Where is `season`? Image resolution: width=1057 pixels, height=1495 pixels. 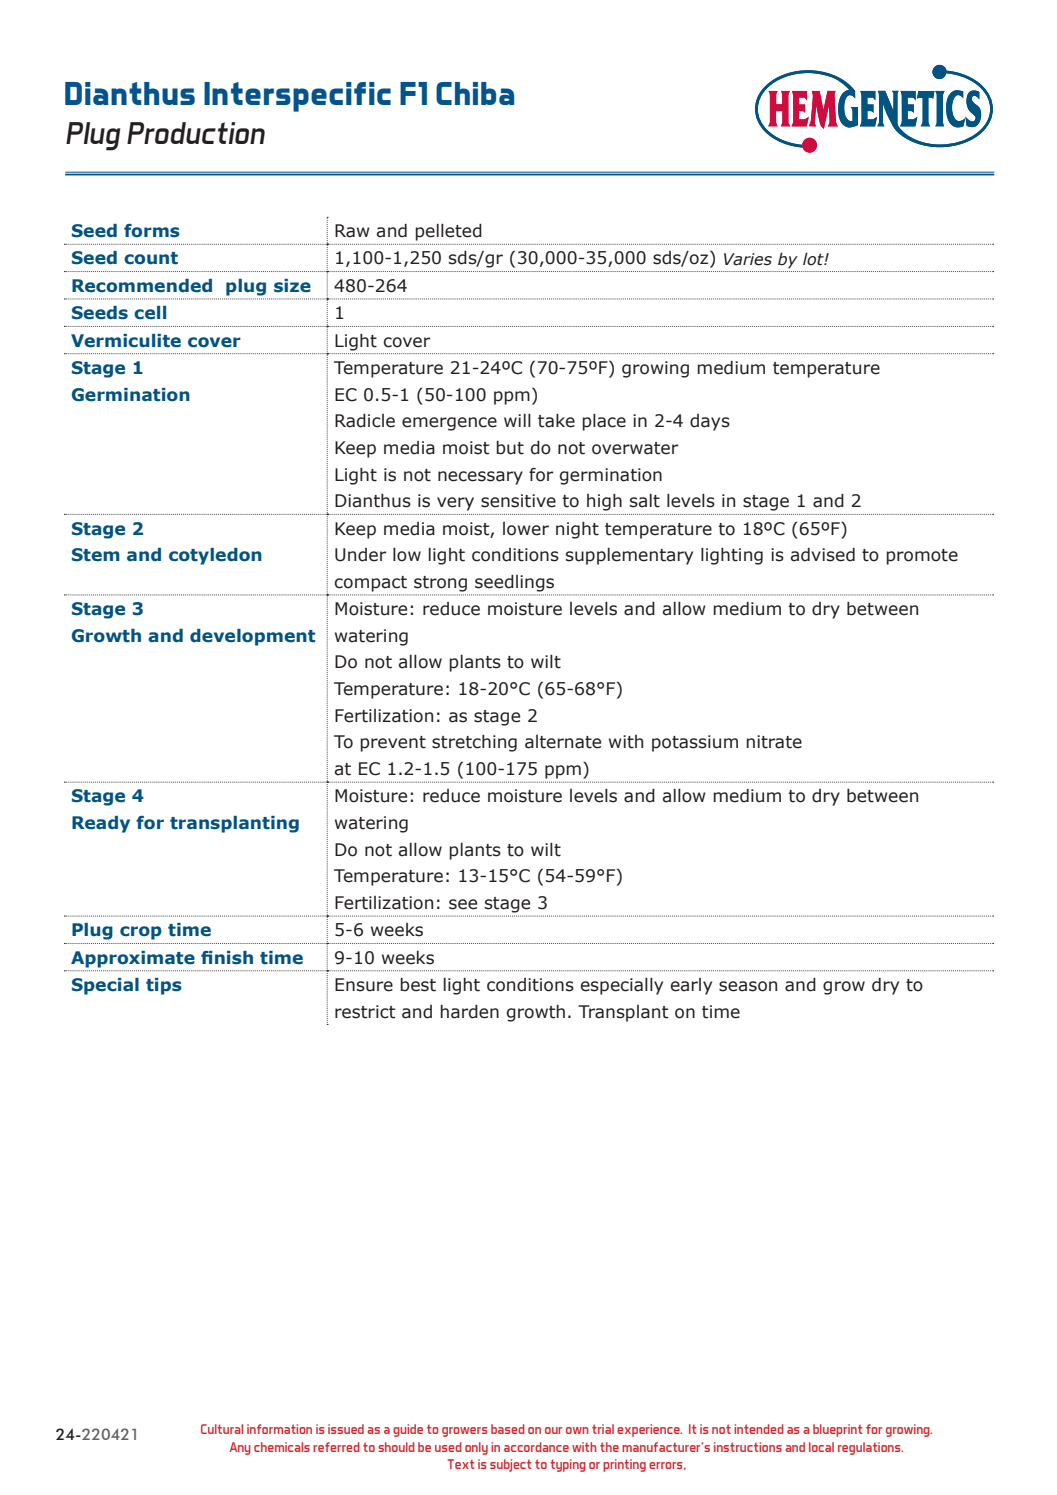 season is located at coordinates (748, 986).
